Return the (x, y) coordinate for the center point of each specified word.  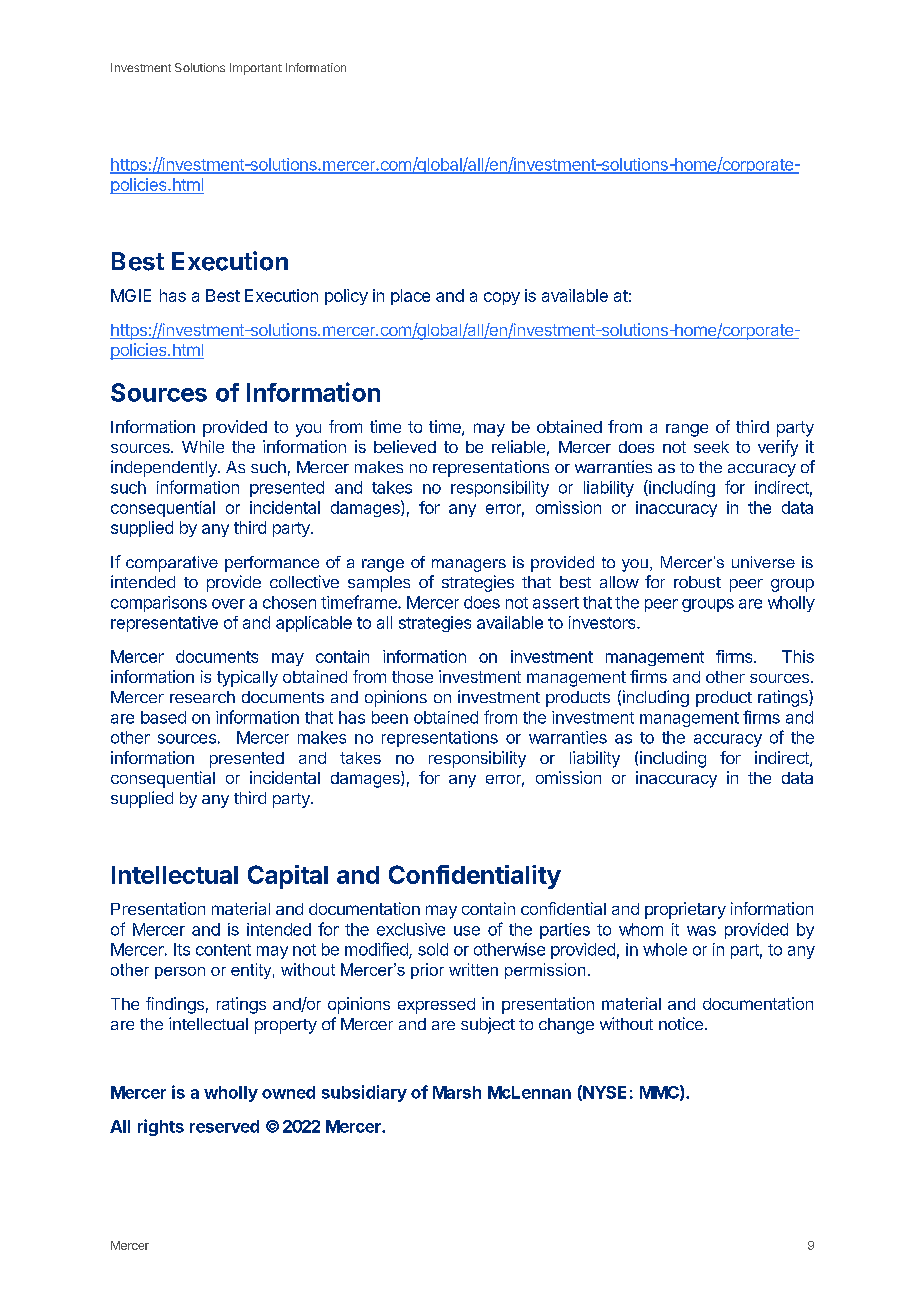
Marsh (457, 1092)
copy (502, 298)
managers (469, 565)
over (228, 604)
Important (256, 69)
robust (697, 582)
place (410, 297)
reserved (224, 1126)
